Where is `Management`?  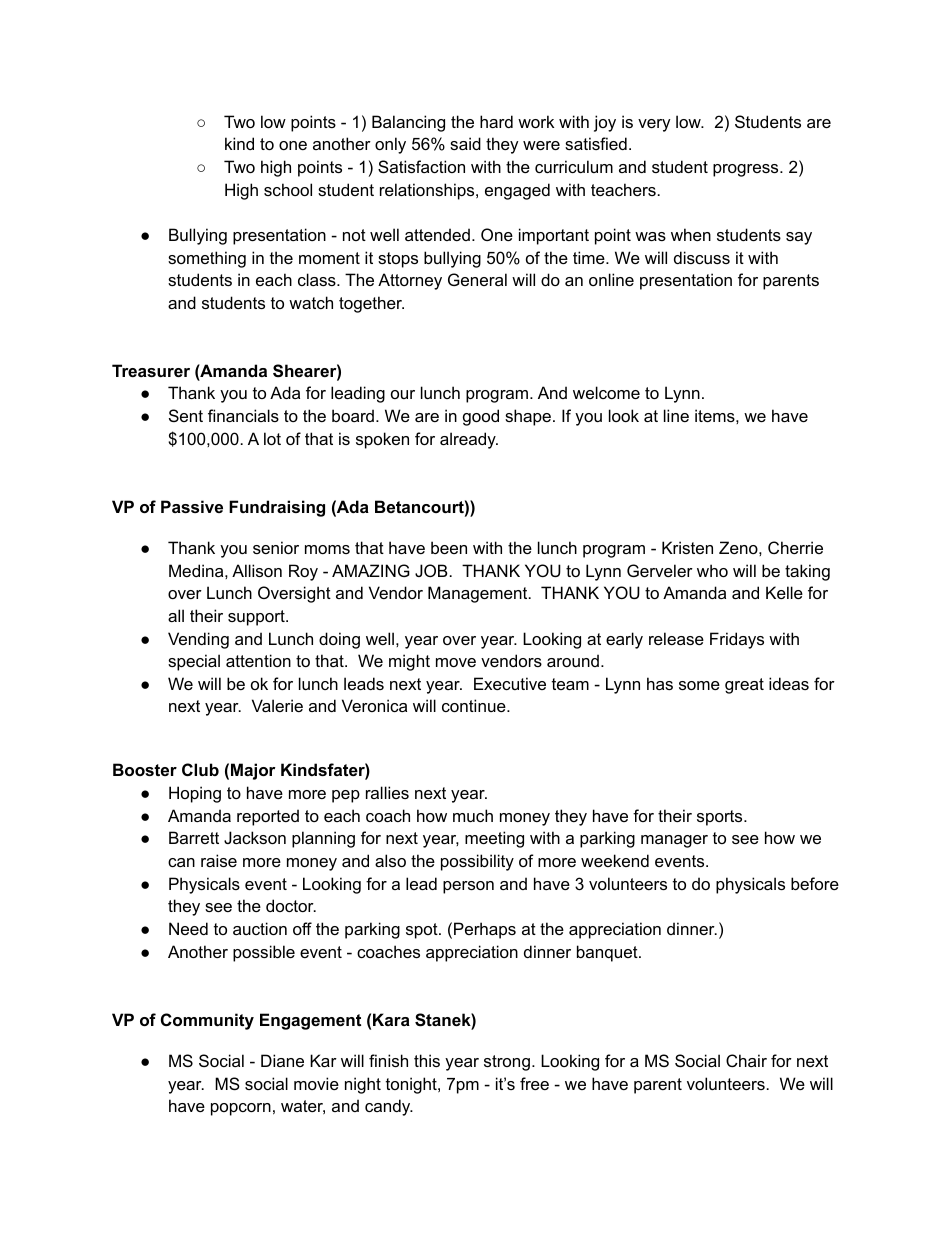 Management is located at coordinates (479, 594).
